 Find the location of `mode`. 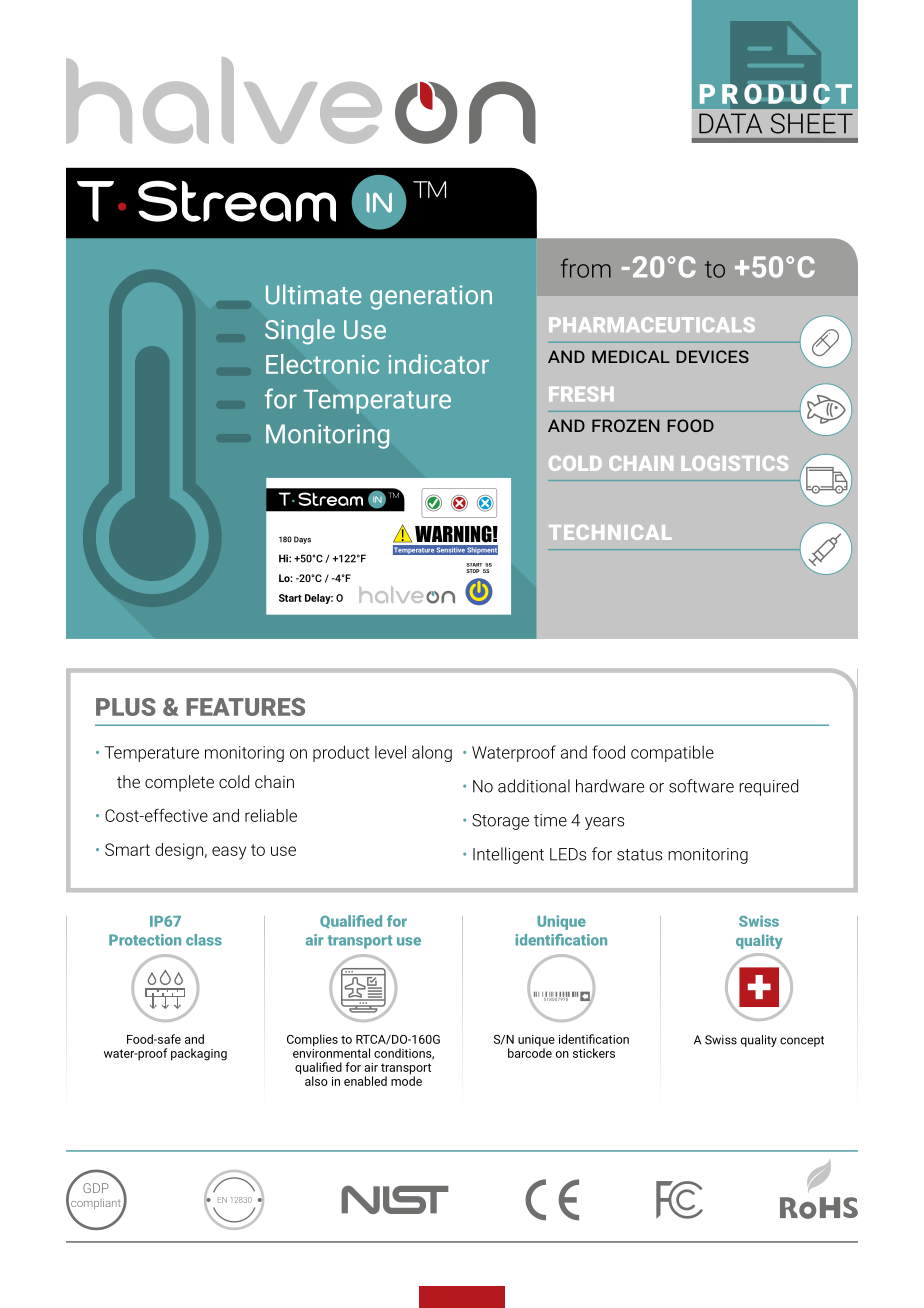

mode is located at coordinates (406, 1080).
